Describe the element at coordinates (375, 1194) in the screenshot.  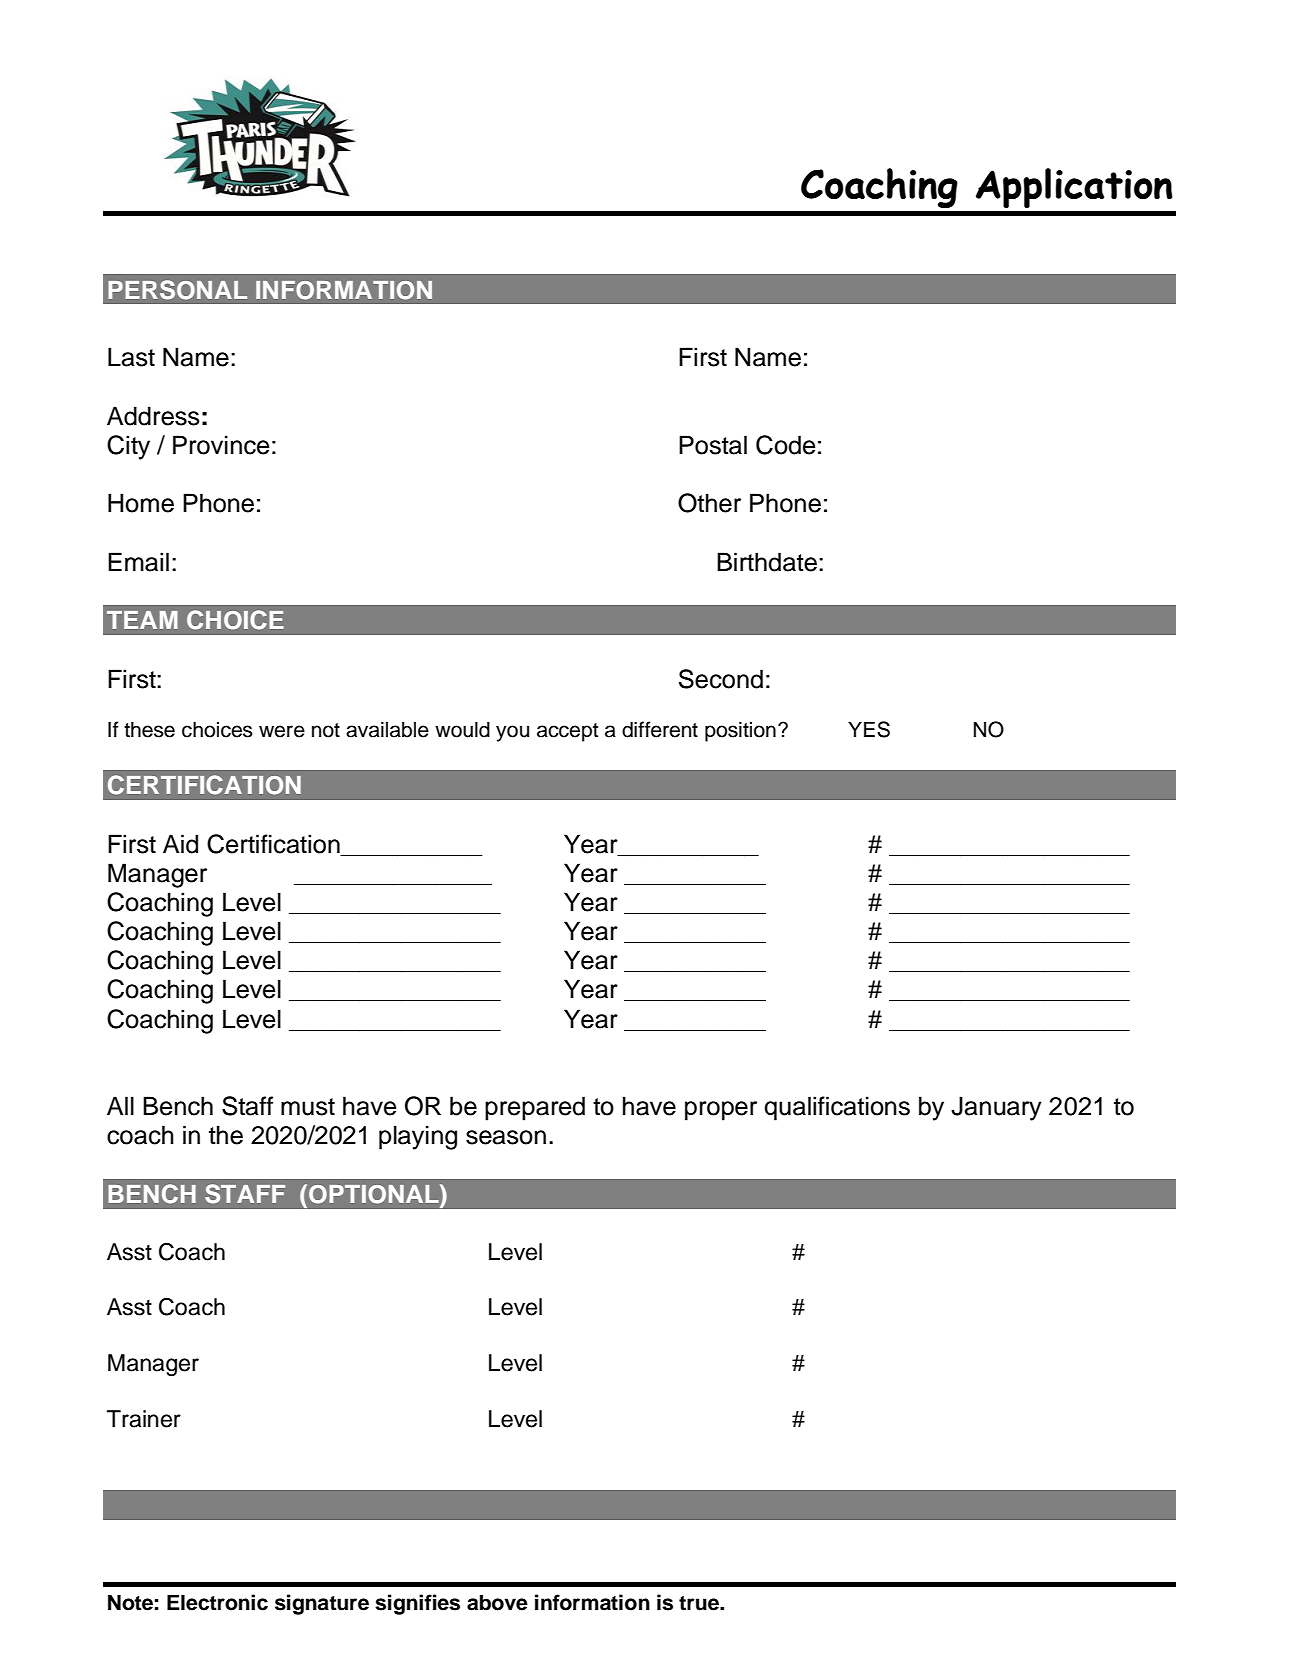
I see `OPTIONAL` at that location.
